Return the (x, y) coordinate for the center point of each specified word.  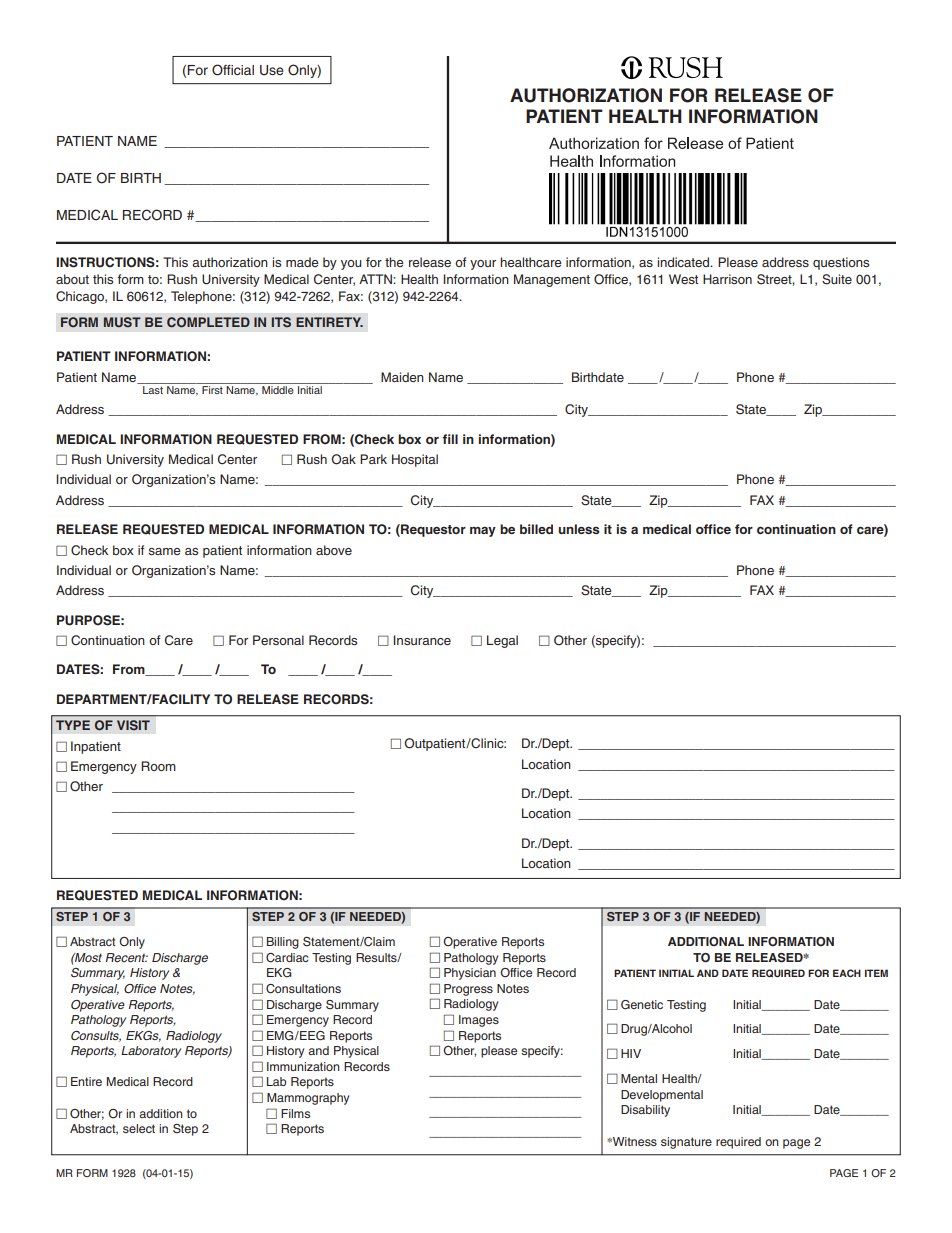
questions (841, 263)
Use (272, 70)
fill (450, 439)
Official (233, 70)
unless (579, 529)
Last (153, 390)
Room (158, 766)
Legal (502, 641)
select (139, 1128)
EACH (847, 973)
